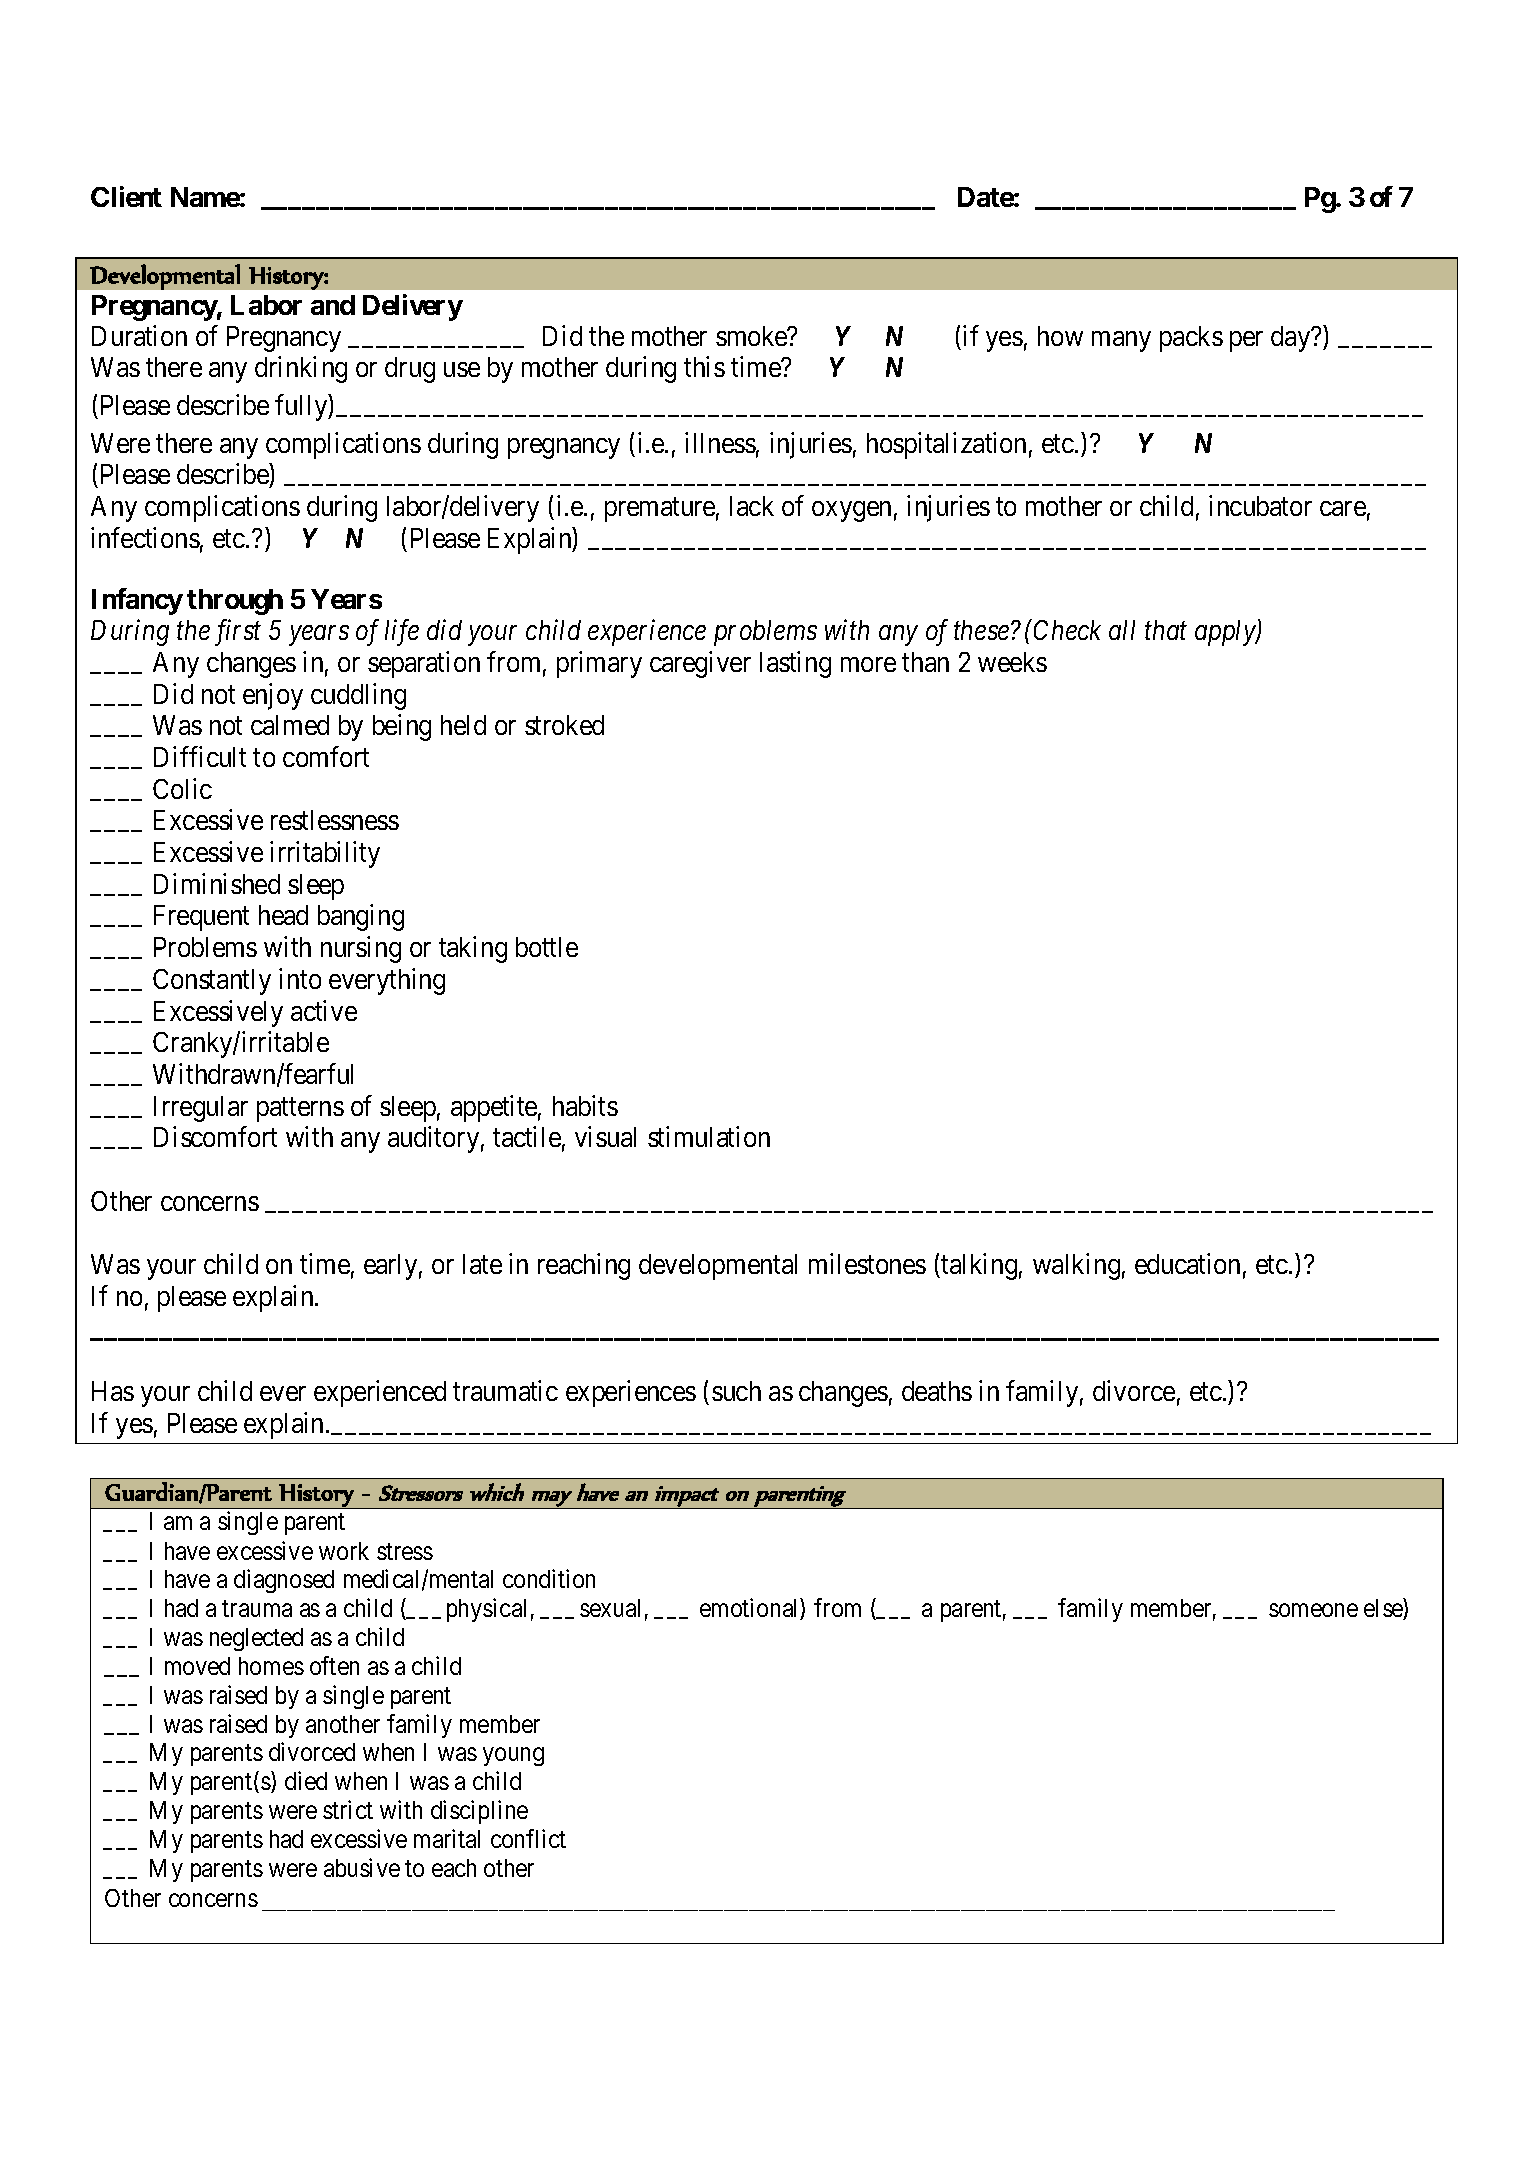  What do you see at coordinates (306, 1780) in the image?
I see `died` at bounding box center [306, 1780].
